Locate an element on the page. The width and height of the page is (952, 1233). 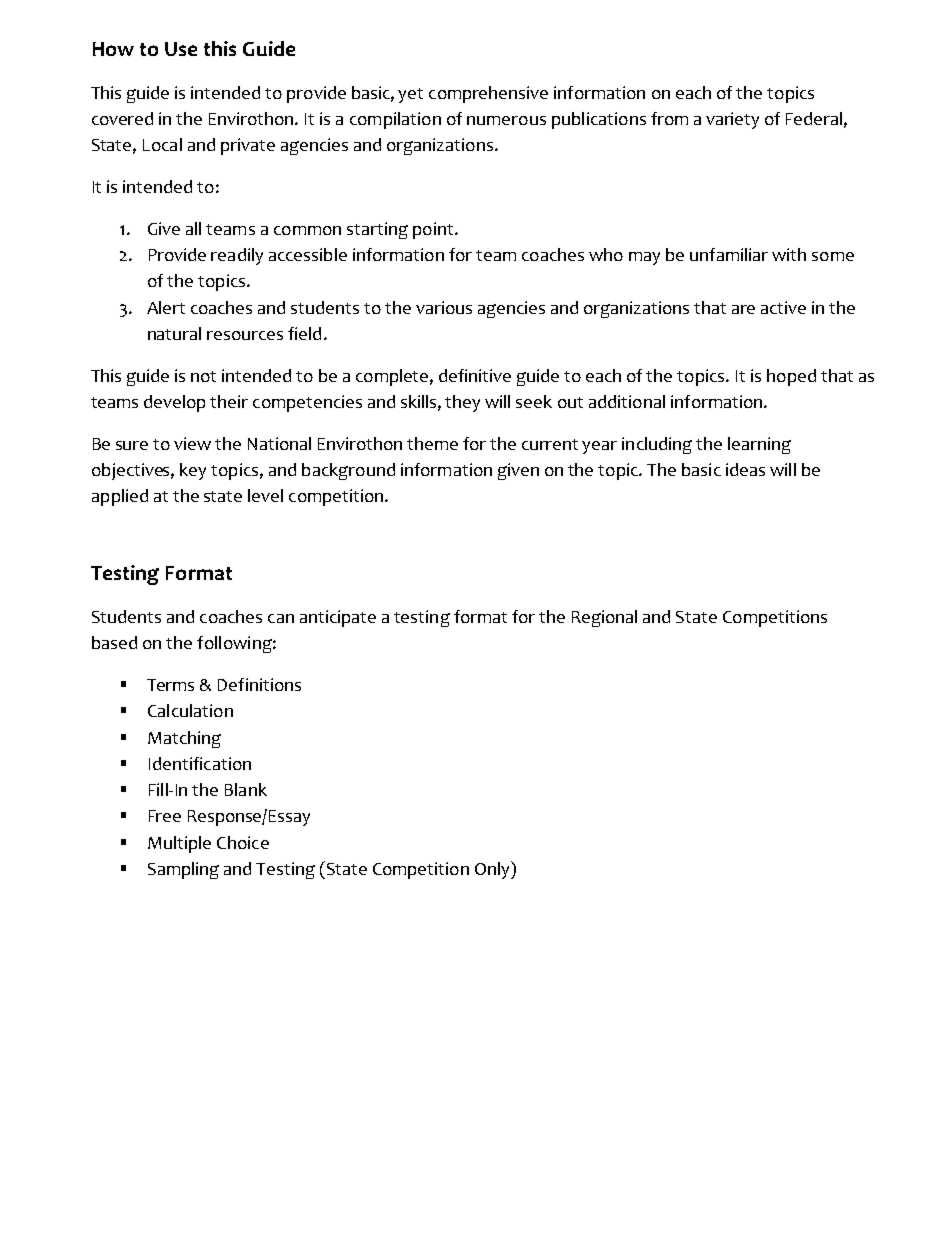
Only is located at coordinates (493, 870).
